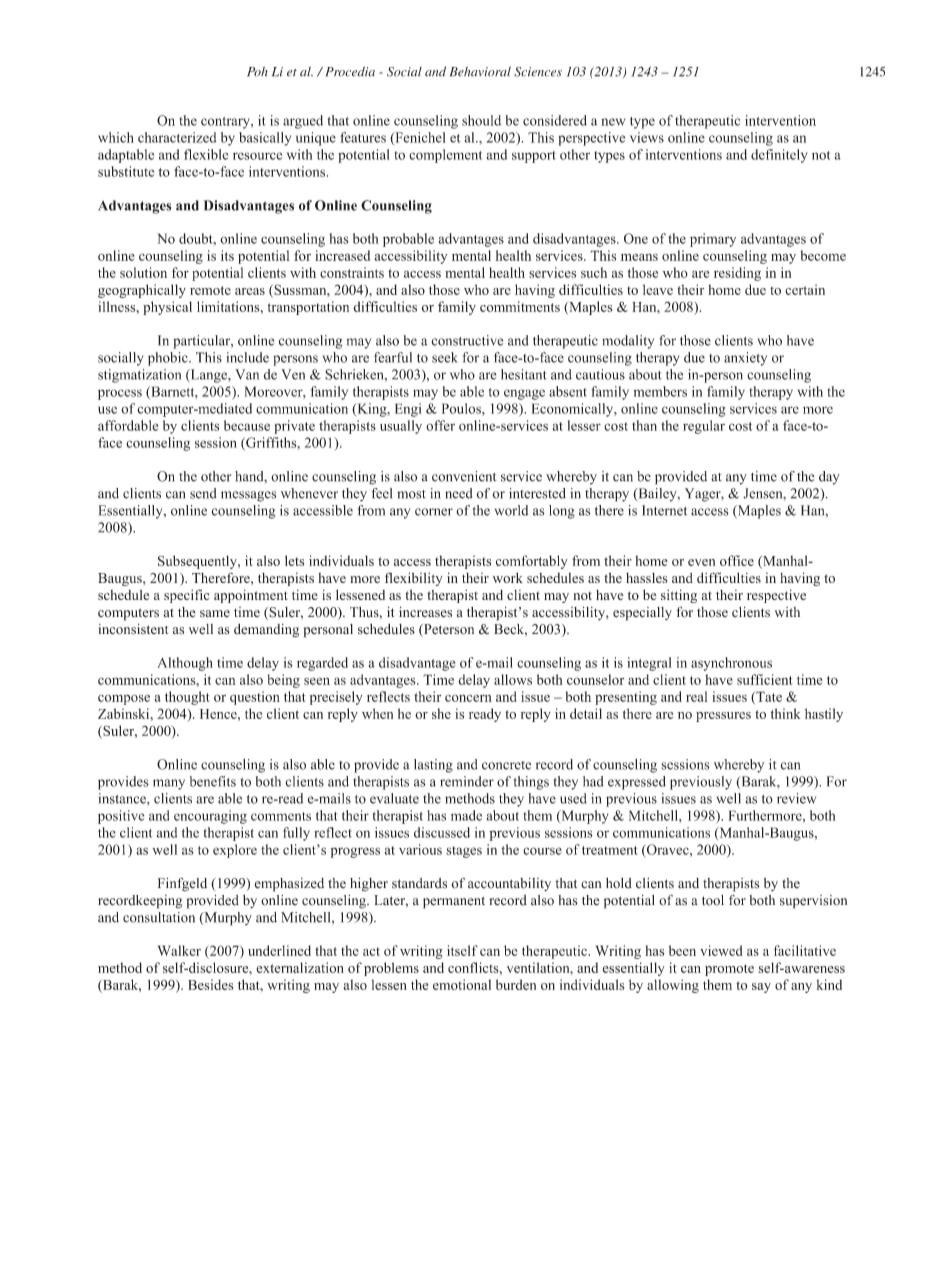 The height and width of the page is (1288, 944). What do you see at coordinates (177, 137) in the page?
I see `characterized` at bounding box center [177, 137].
